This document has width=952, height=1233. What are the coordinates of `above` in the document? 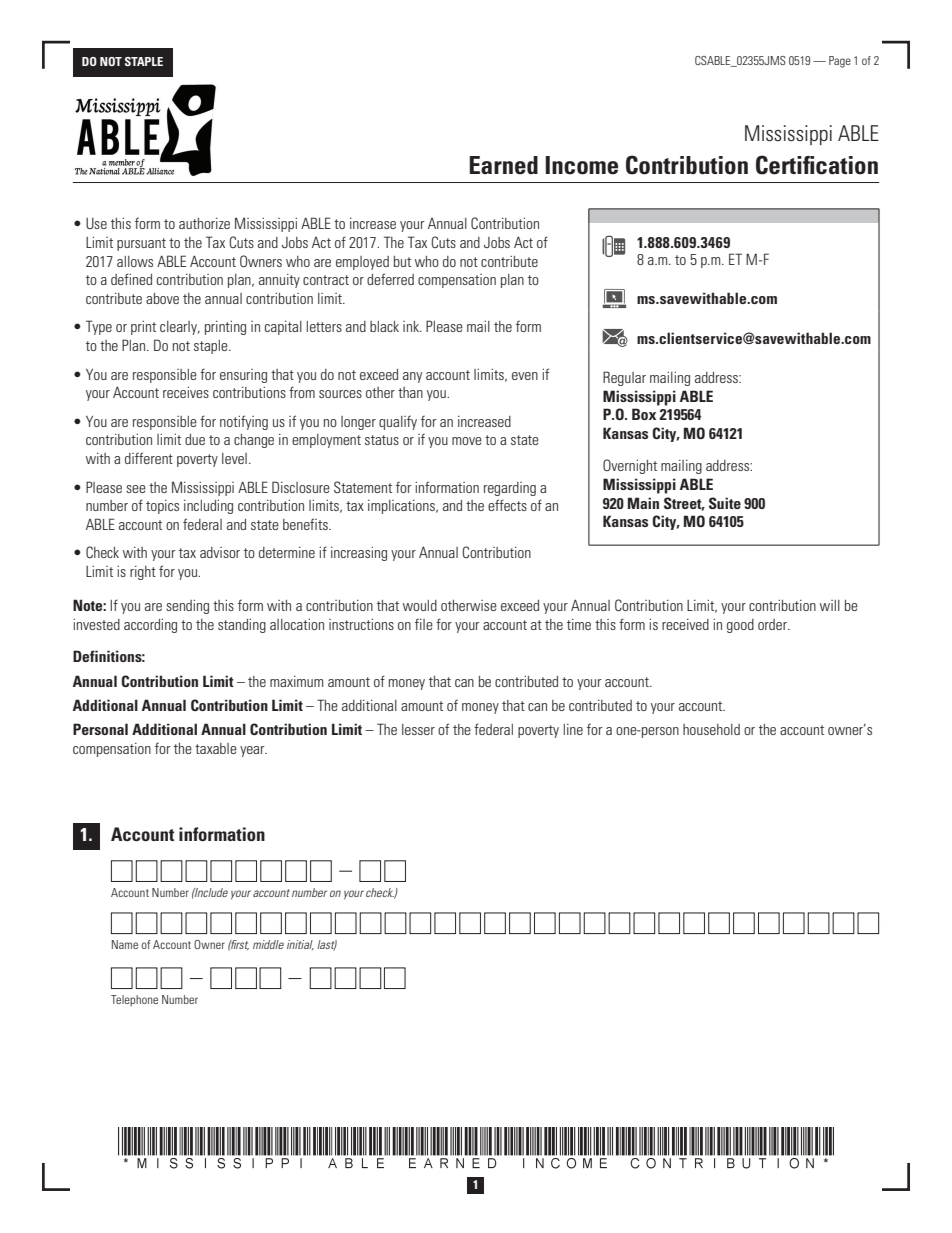 It's located at (162, 298).
